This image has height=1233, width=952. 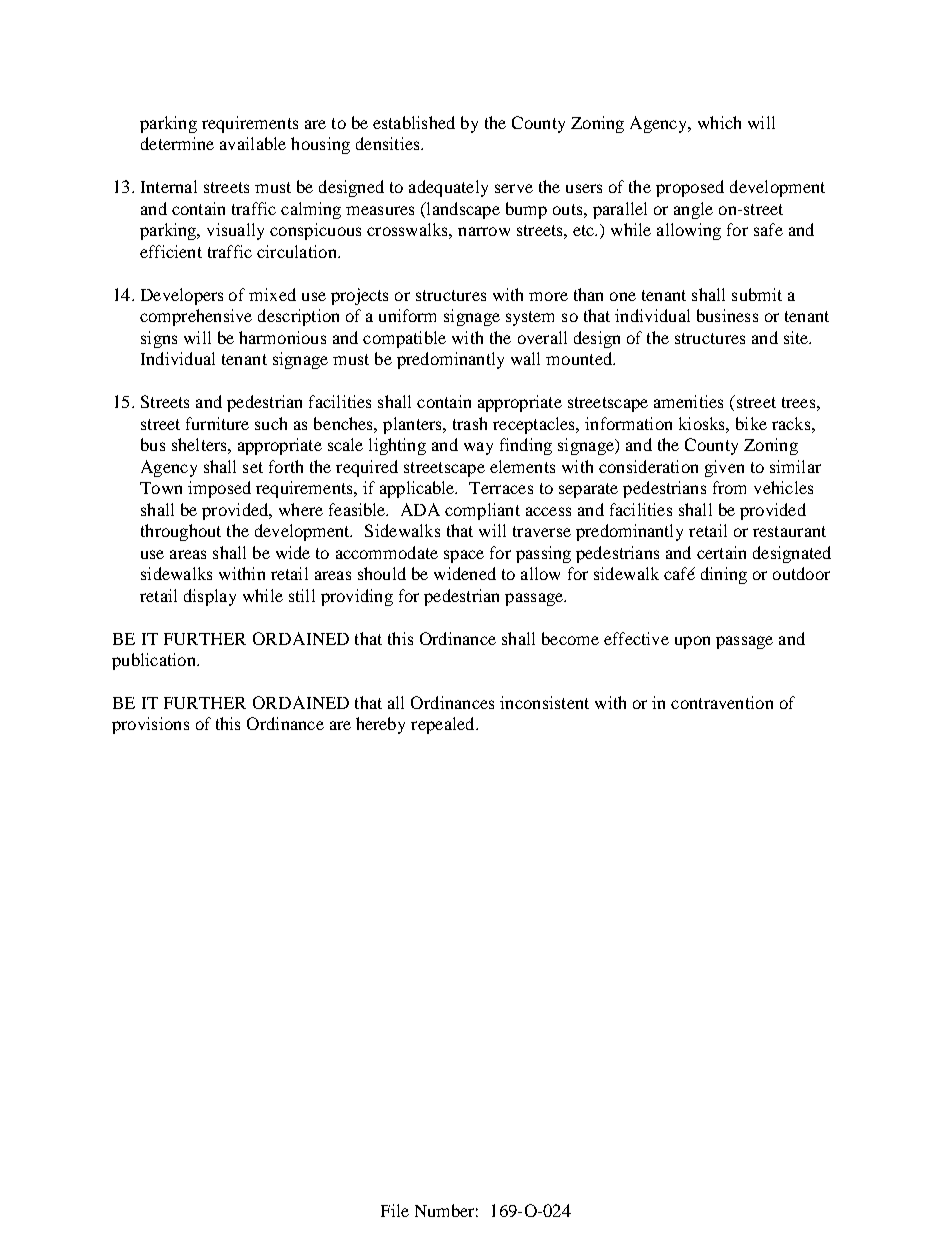 I want to click on hereby, so click(x=380, y=725).
